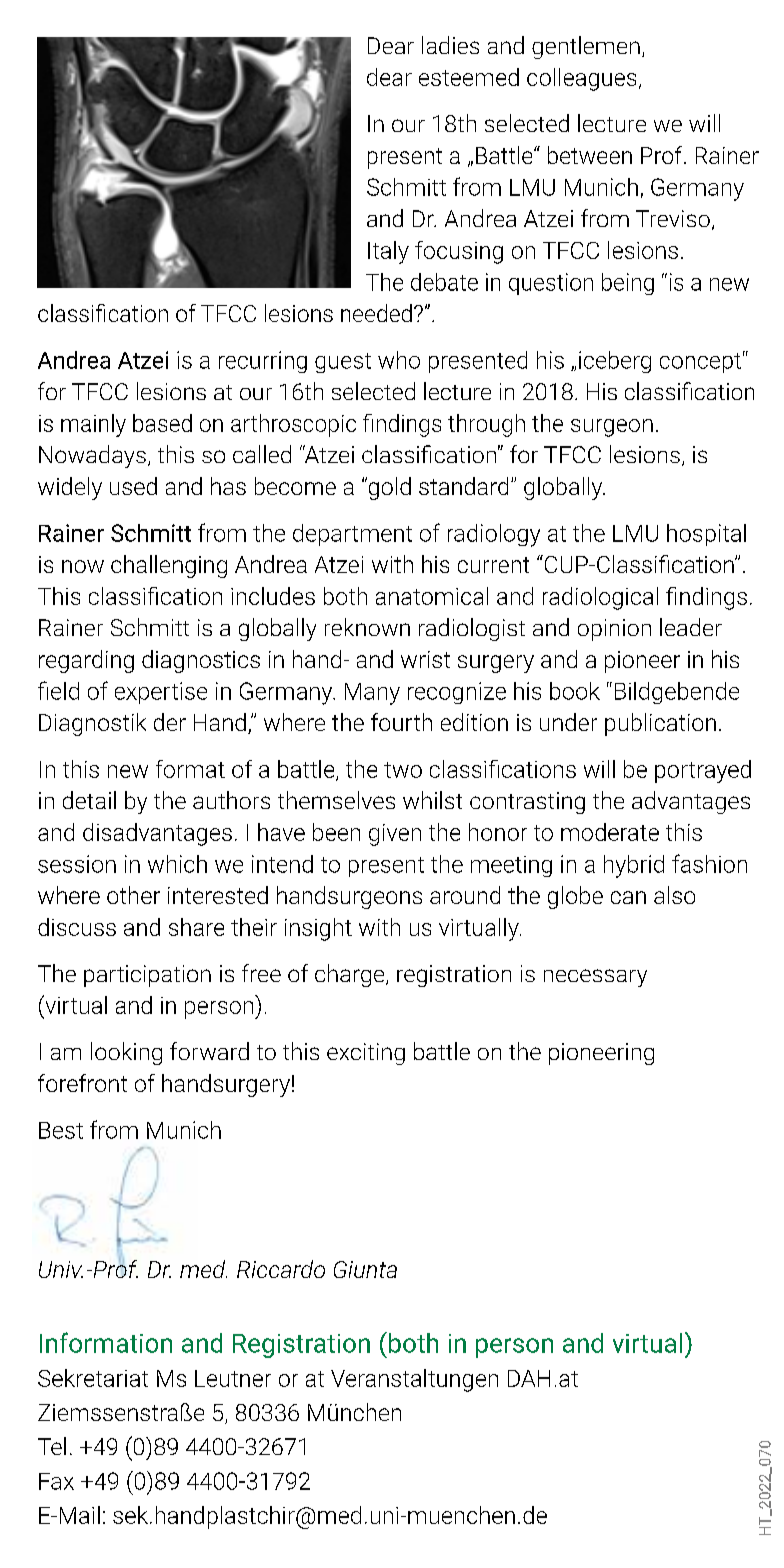 The image size is (784, 1568). What do you see at coordinates (660, 724) in the screenshot?
I see `publication` at bounding box center [660, 724].
